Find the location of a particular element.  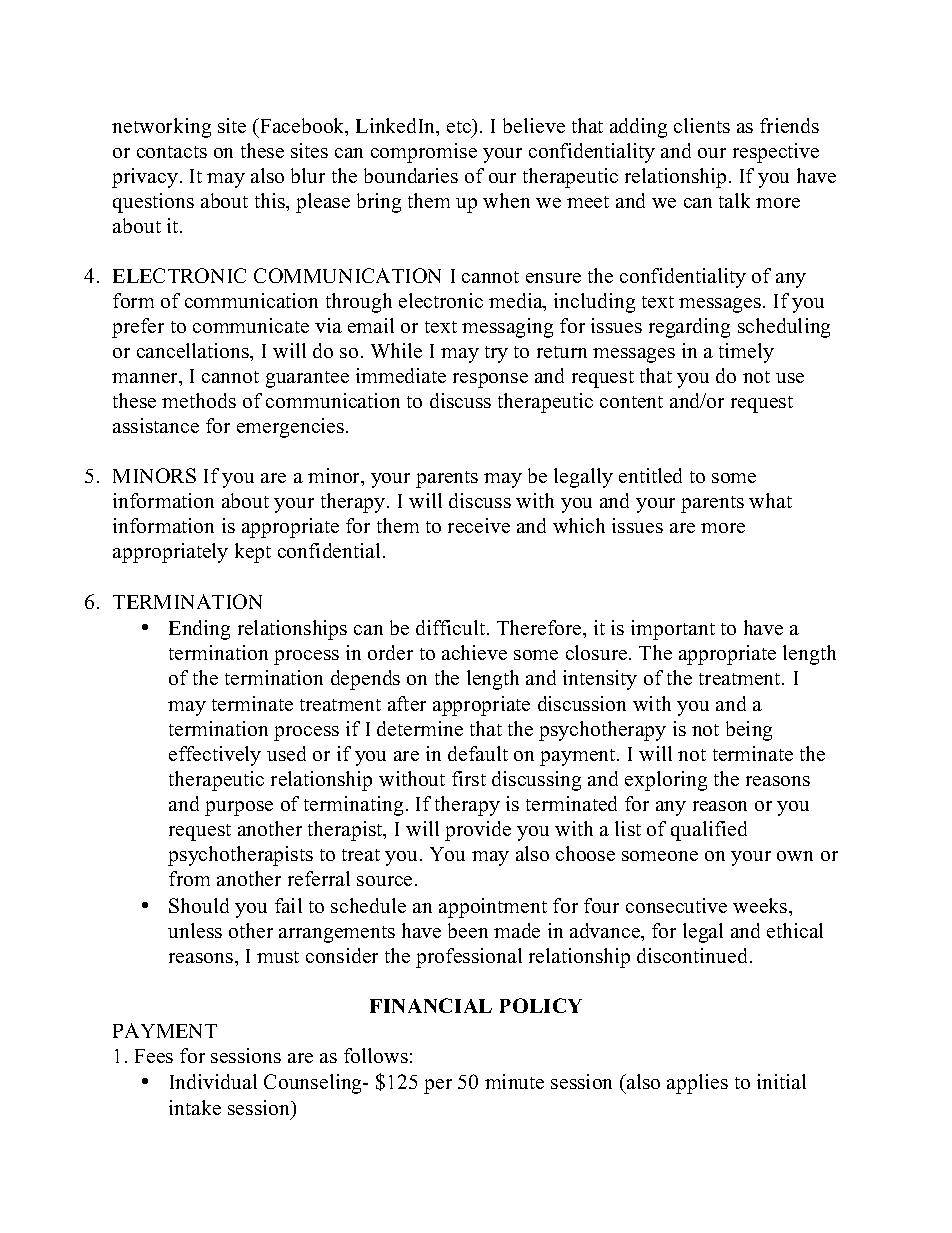

Ending is located at coordinates (199, 630).
